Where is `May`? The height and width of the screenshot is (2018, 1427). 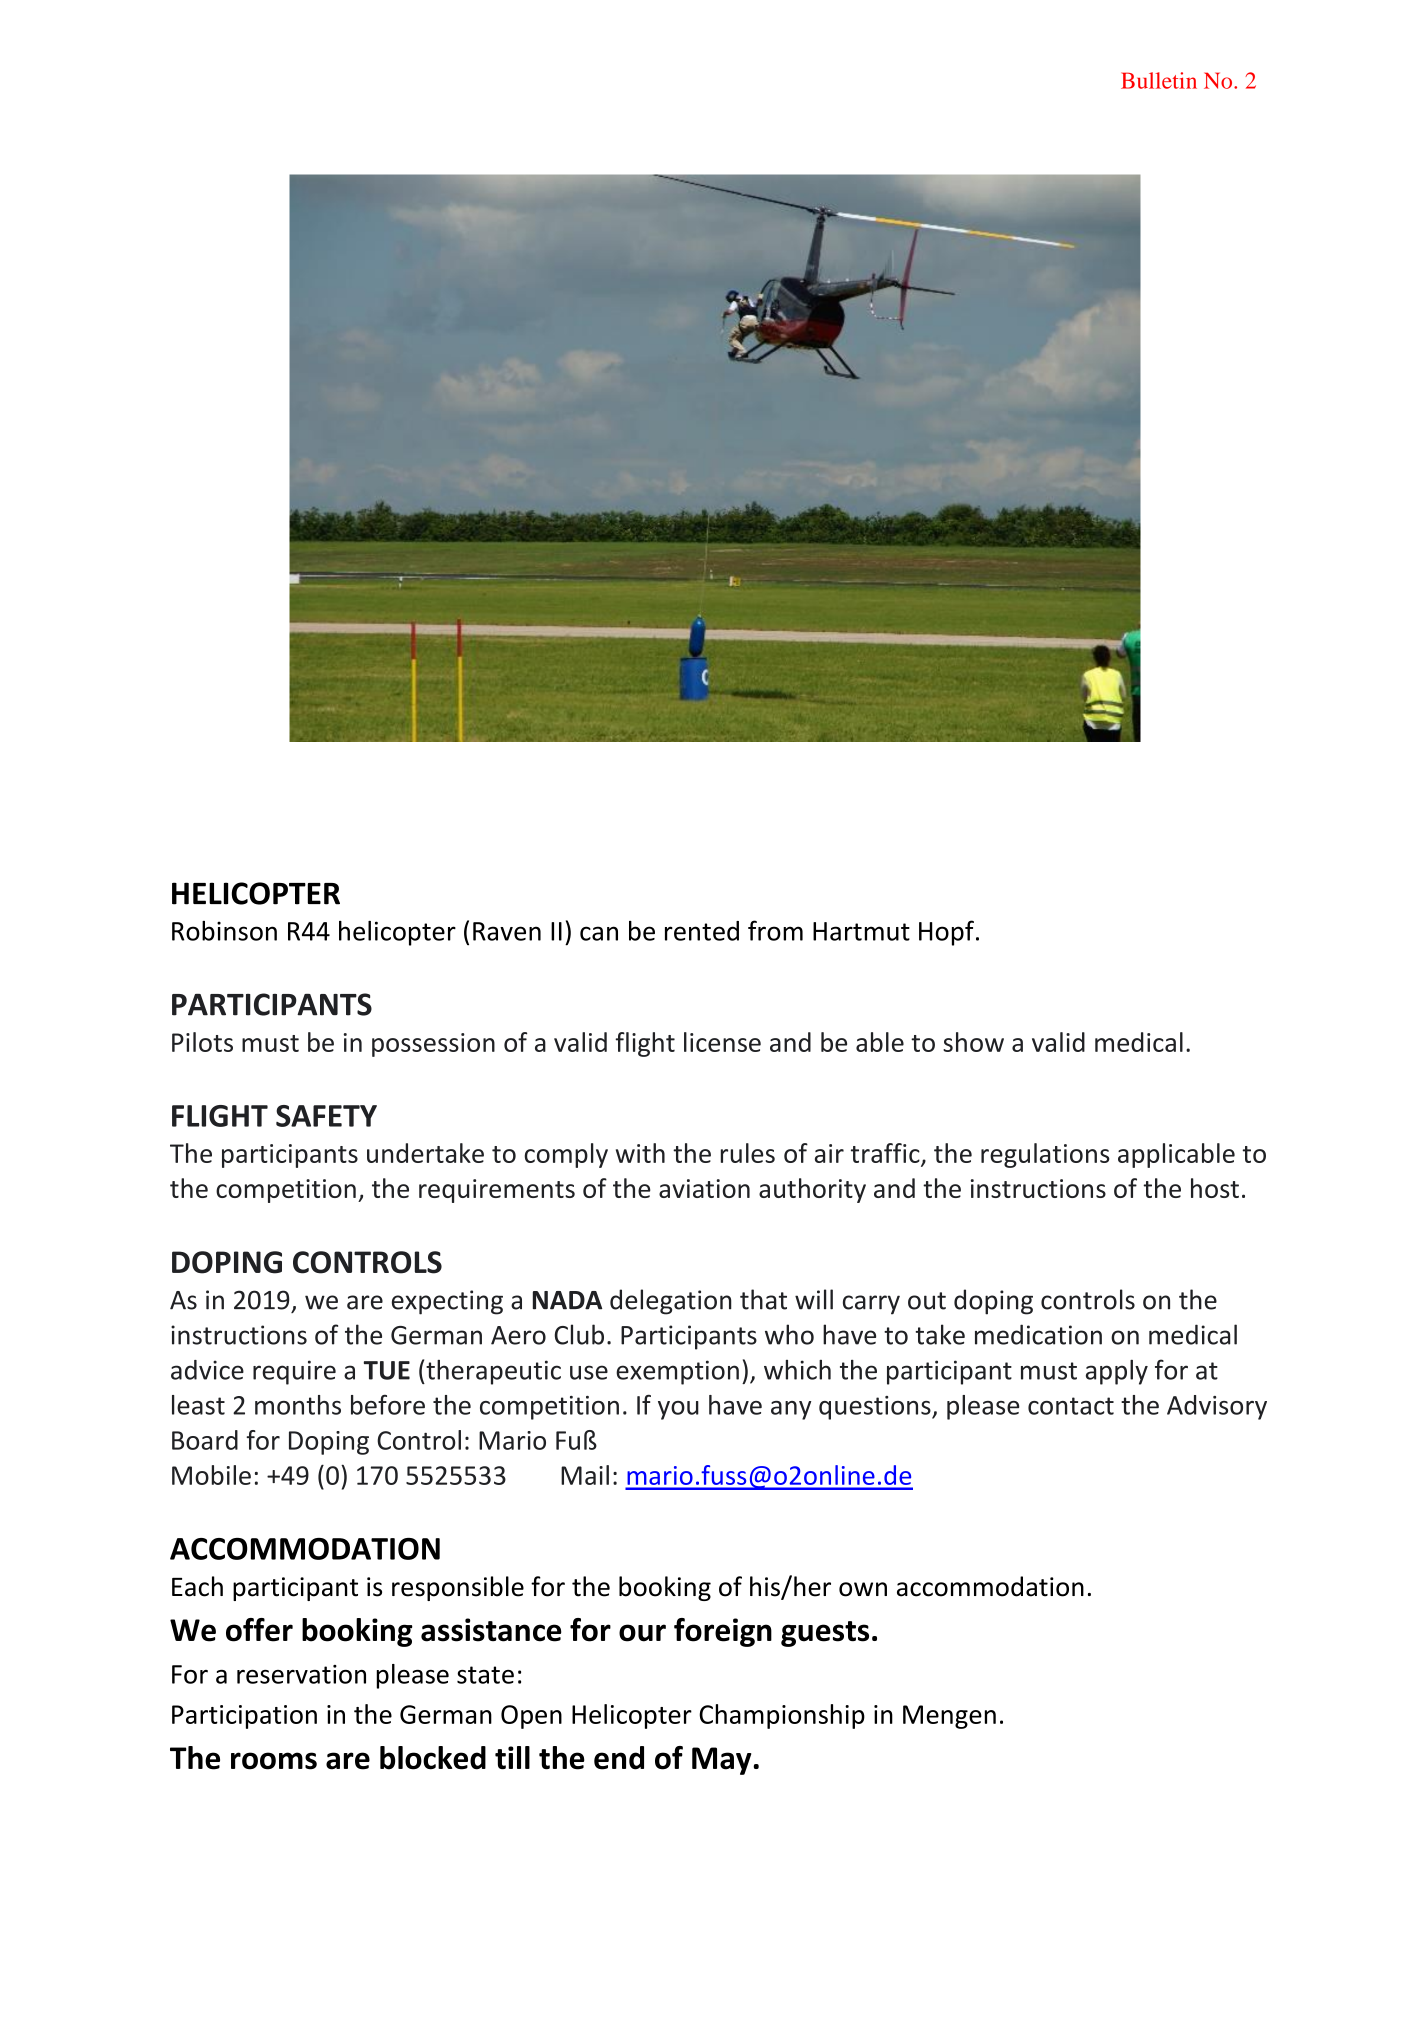
May is located at coordinates (723, 1761).
